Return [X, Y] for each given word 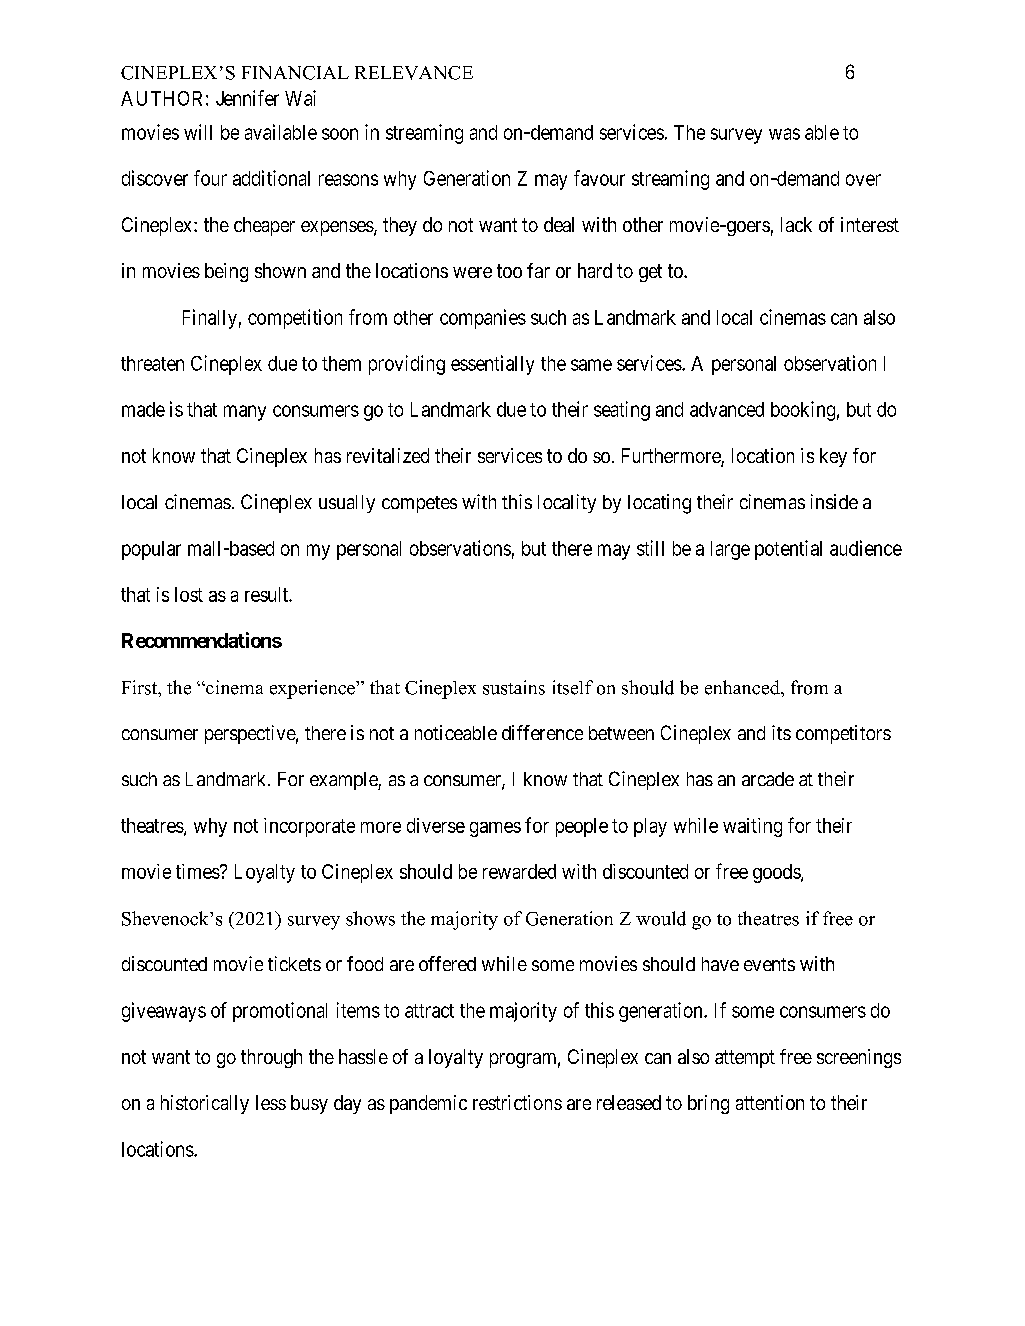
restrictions [517, 1102]
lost [189, 594]
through [271, 1058]
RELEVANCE [414, 73]
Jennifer [247, 98]
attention [770, 1102]
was [784, 134]
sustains [514, 687]
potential [788, 550]
